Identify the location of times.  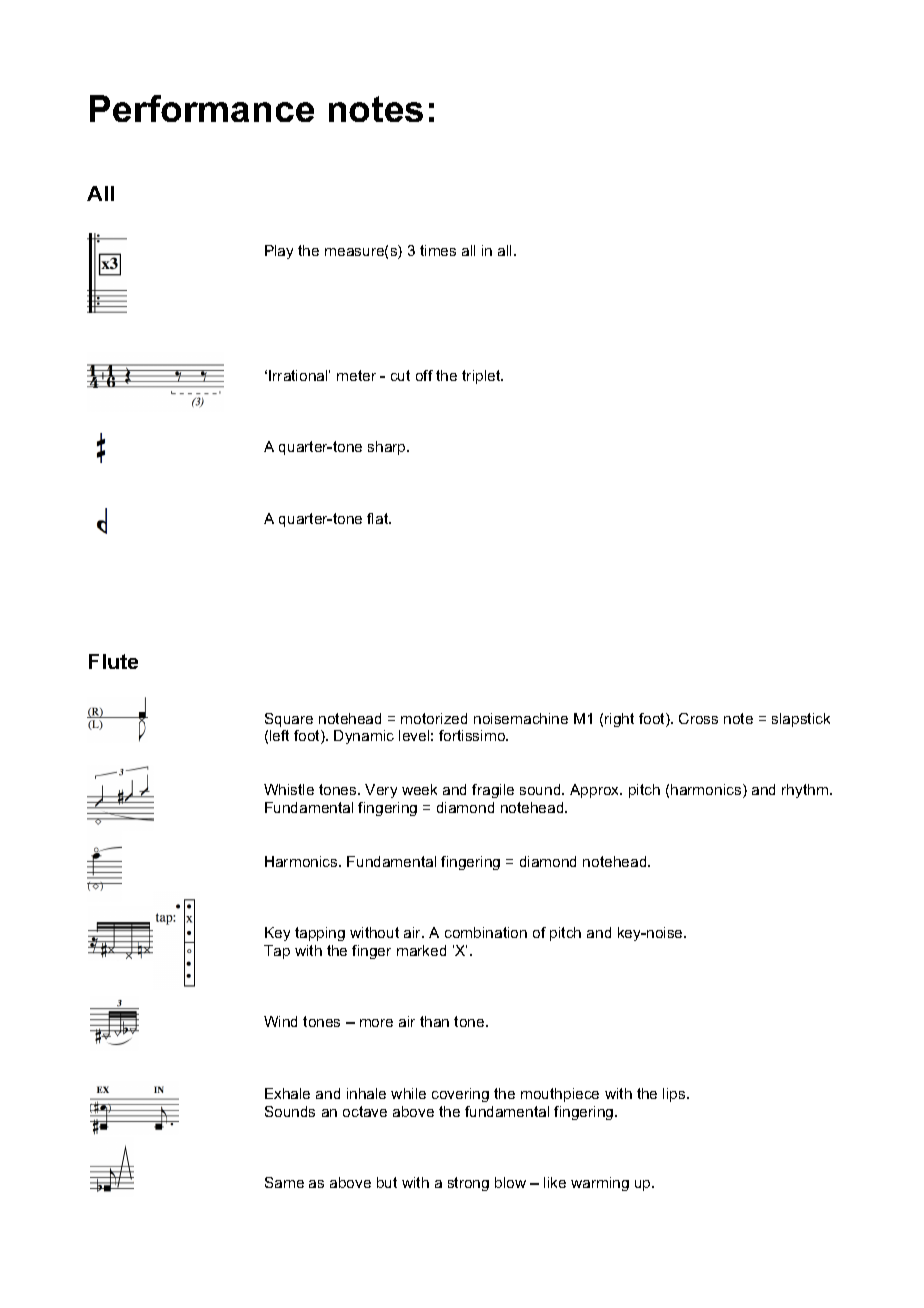
(438, 250).
